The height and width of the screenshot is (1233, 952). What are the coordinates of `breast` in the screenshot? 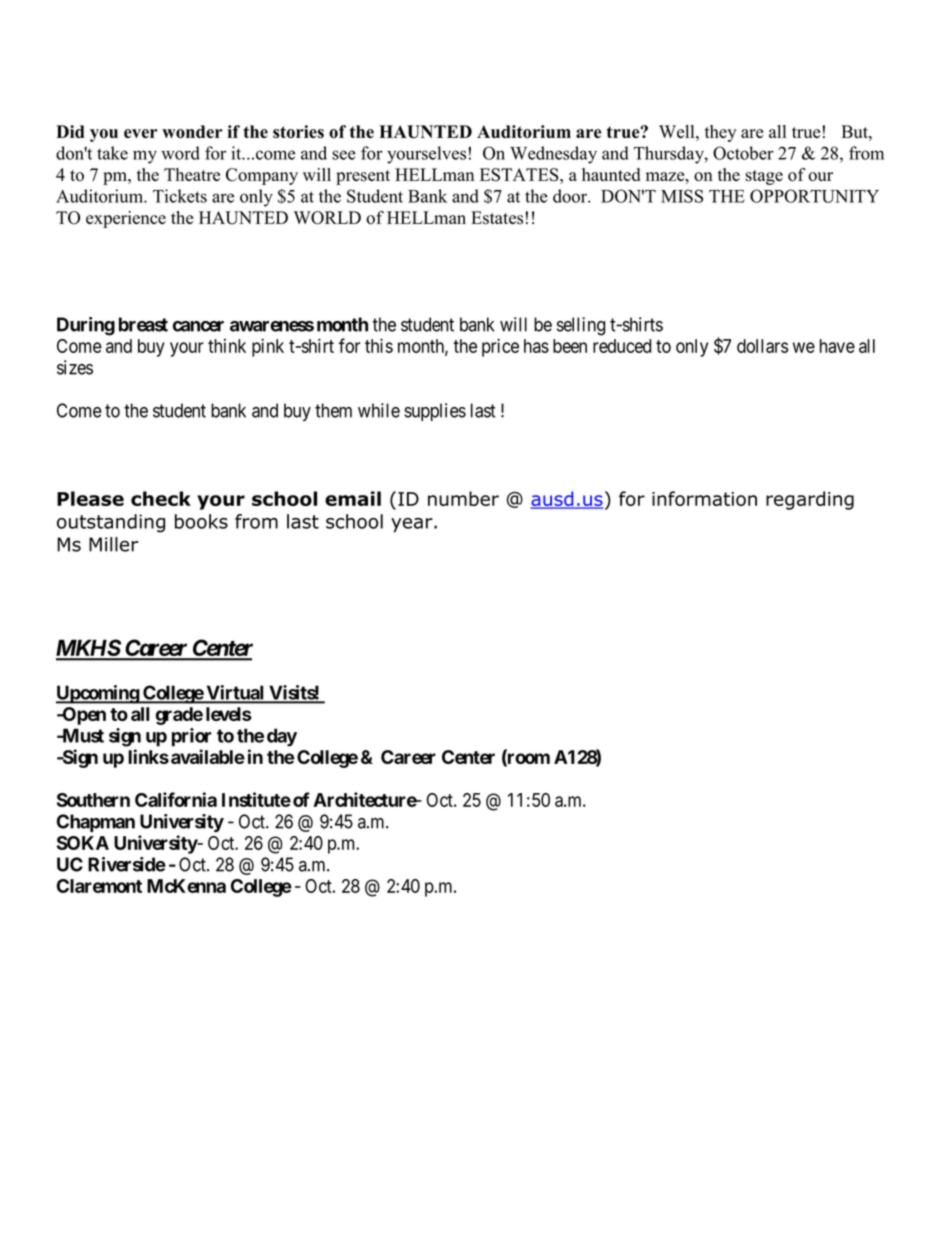 It's located at (143, 324).
